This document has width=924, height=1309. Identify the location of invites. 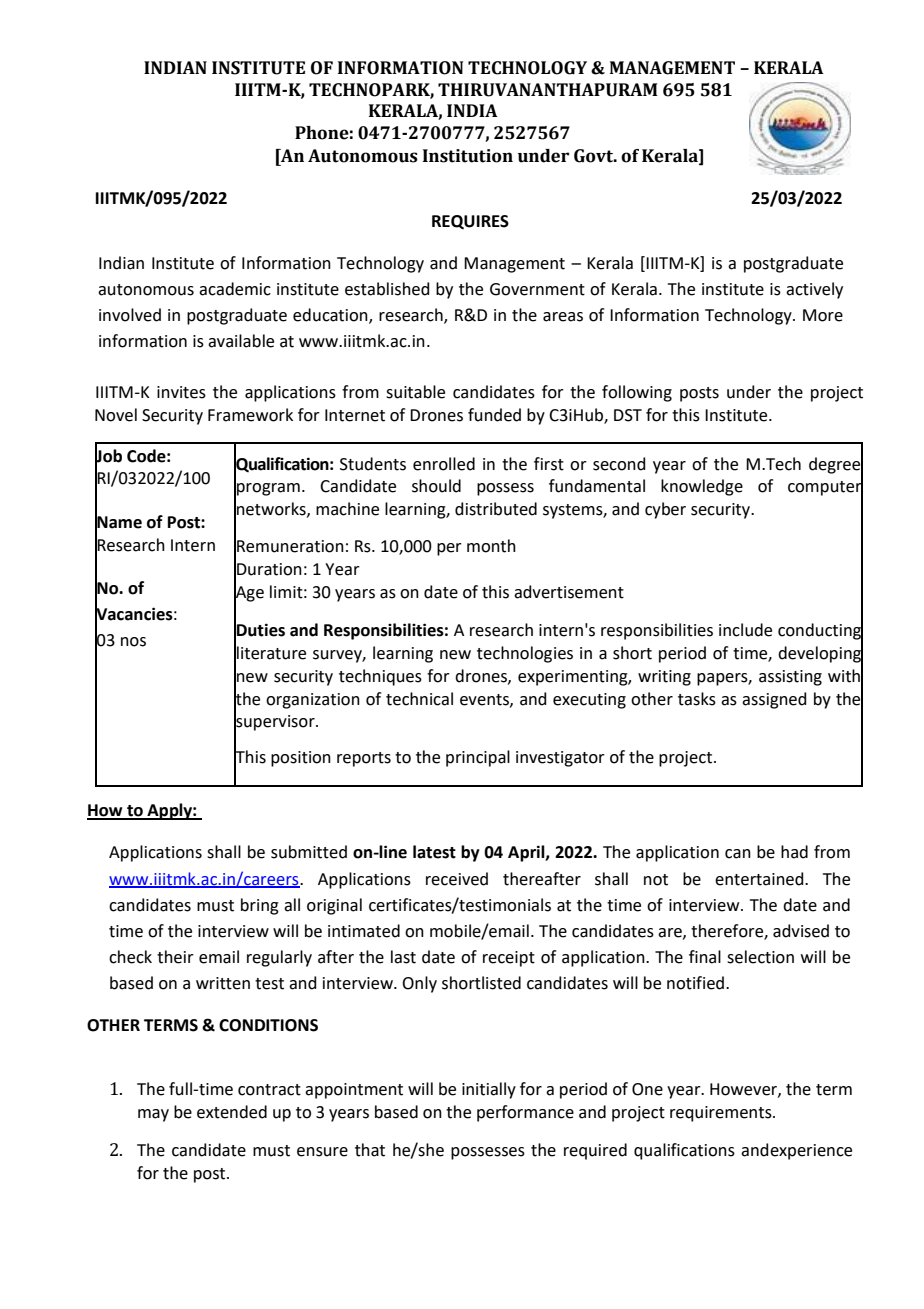
(181, 392).
